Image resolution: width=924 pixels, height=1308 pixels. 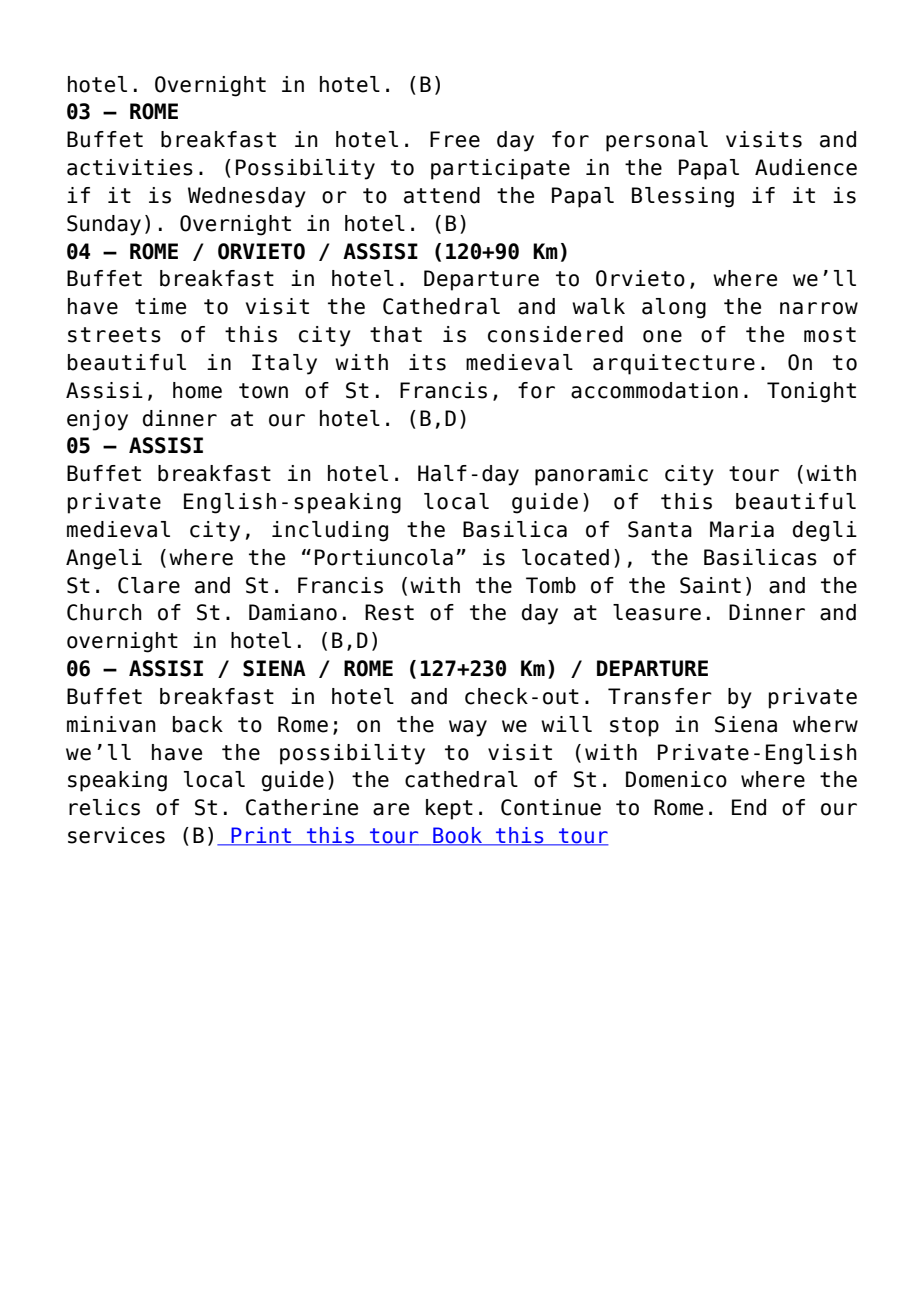 What do you see at coordinates (500, 169) in the screenshot?
I see `participate` at bounding box center [500, 169].
